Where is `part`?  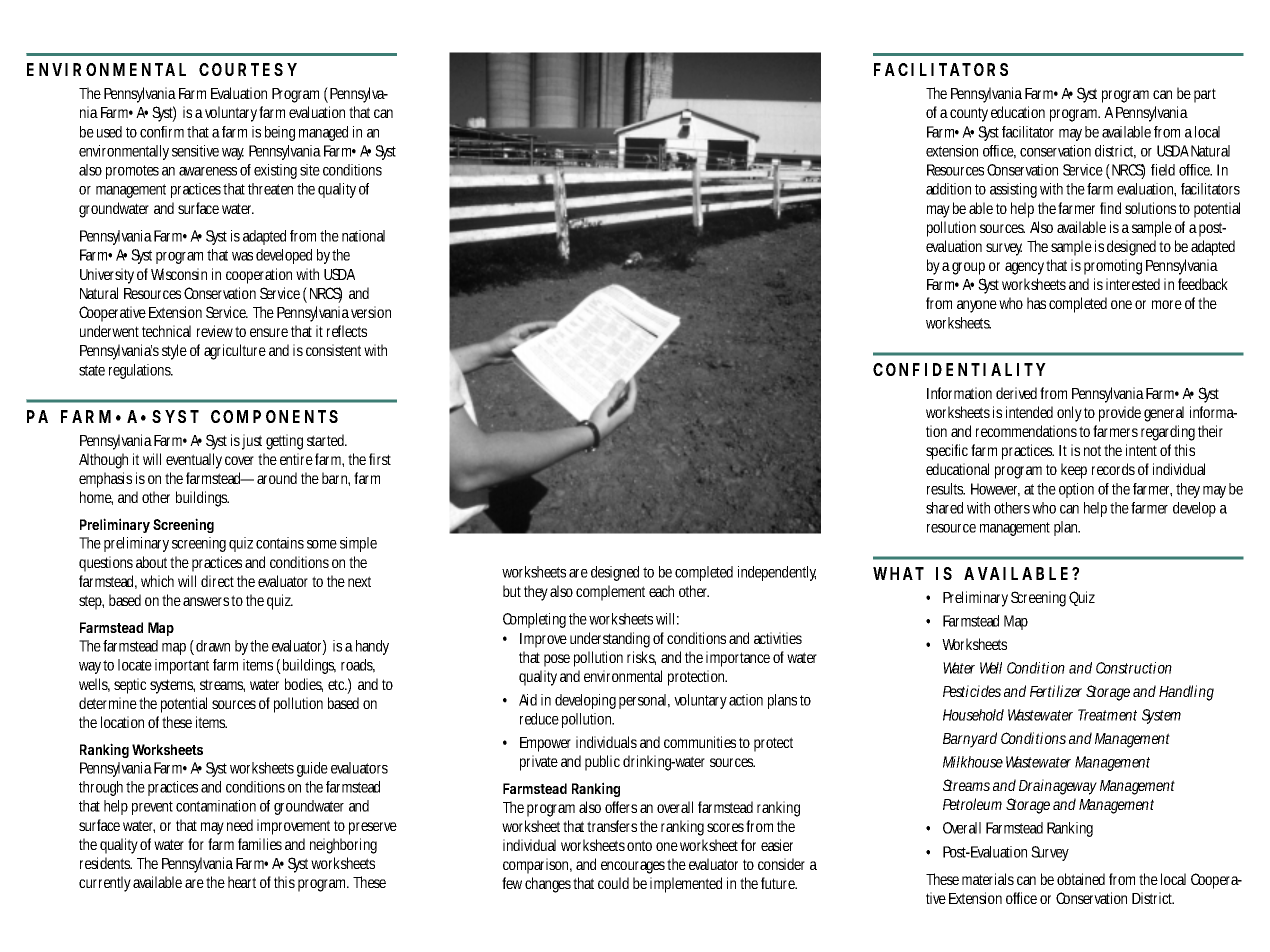 part is located at coordinates (1205, 95).
